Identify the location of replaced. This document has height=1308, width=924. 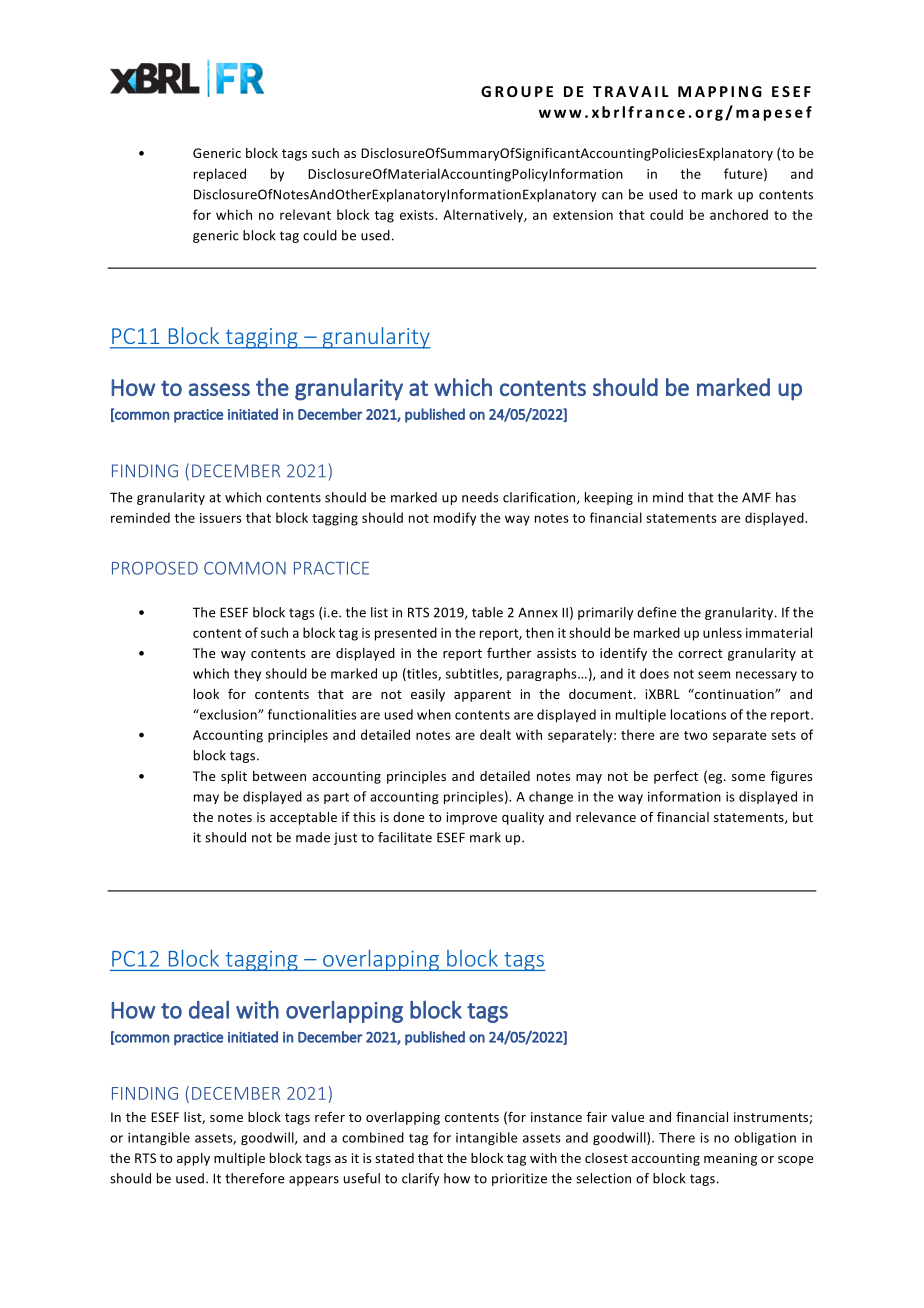
(220, 175).
